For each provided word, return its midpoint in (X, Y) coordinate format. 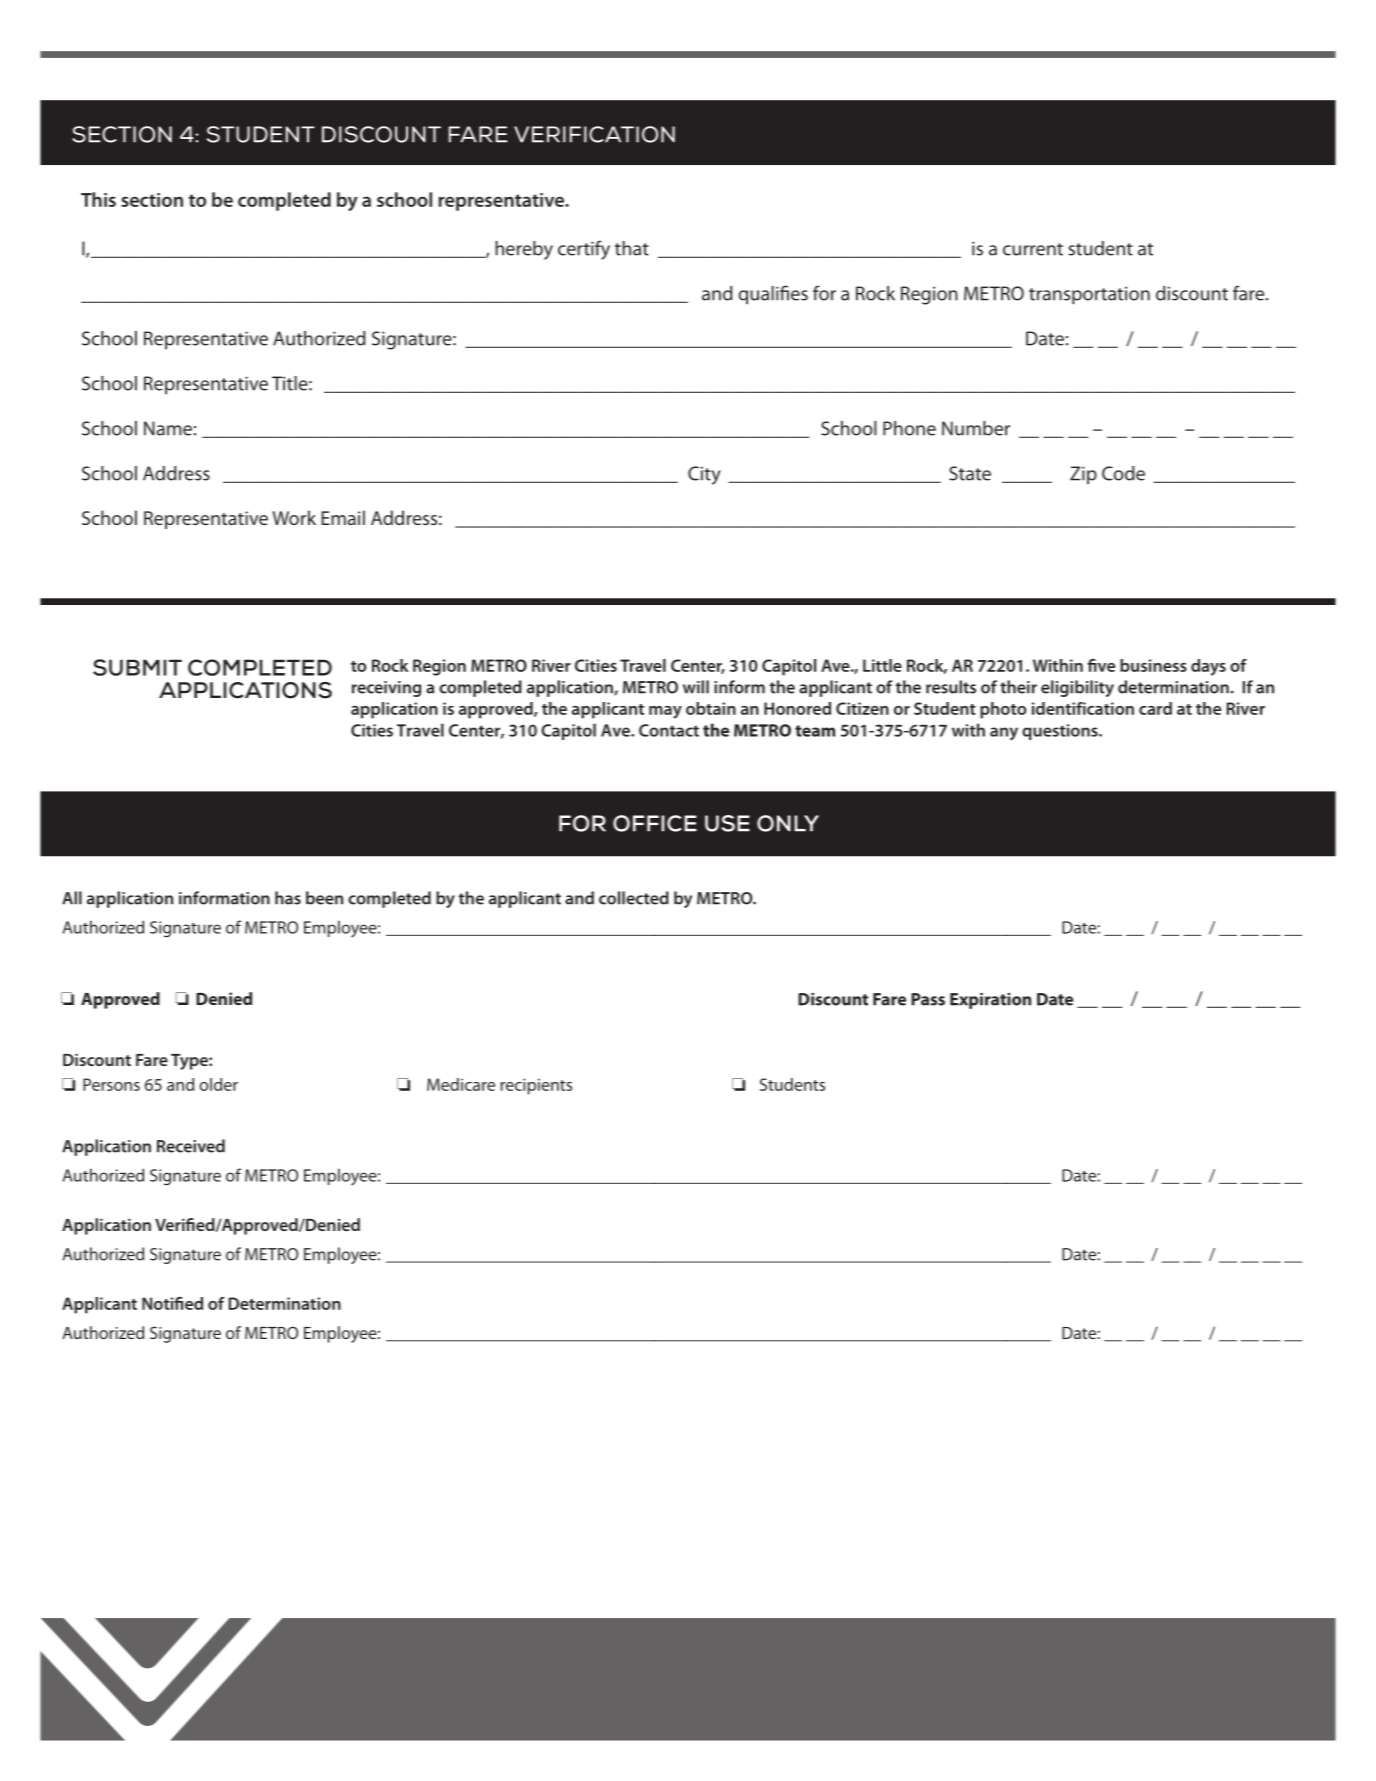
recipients (536, 1086)
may (665, 712)
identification (1083, 708)
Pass (928, 999)
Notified (172, 1303)
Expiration (990, 1000)
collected (634, 898)
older (218, 1084)
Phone (909, 428)
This (98, 199)
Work (294, 517)
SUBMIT (137, 667)
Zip (1083, 475)
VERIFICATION (594, 134)
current (1033, 249)
